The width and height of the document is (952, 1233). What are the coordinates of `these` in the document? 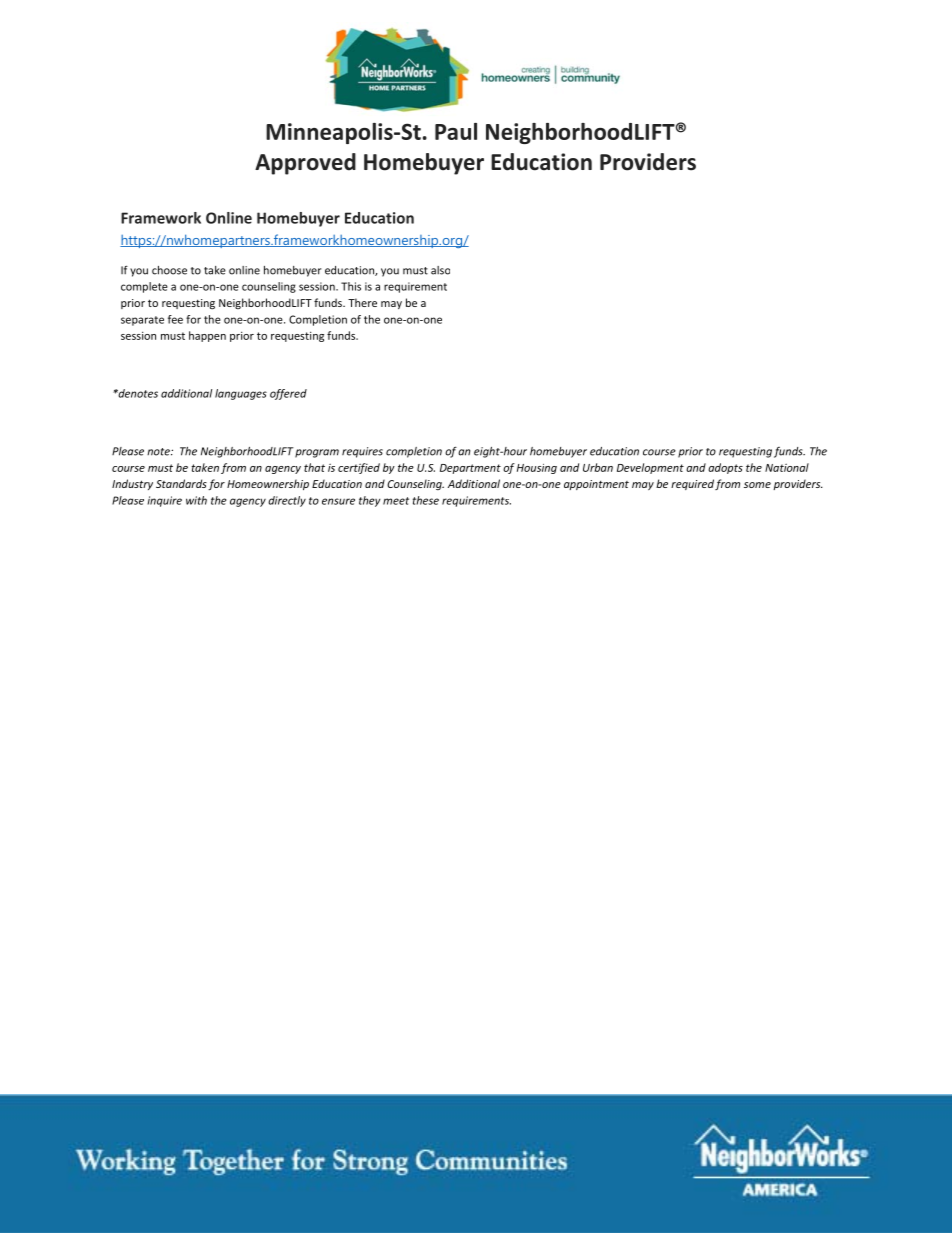 It's located at (426, 500).
